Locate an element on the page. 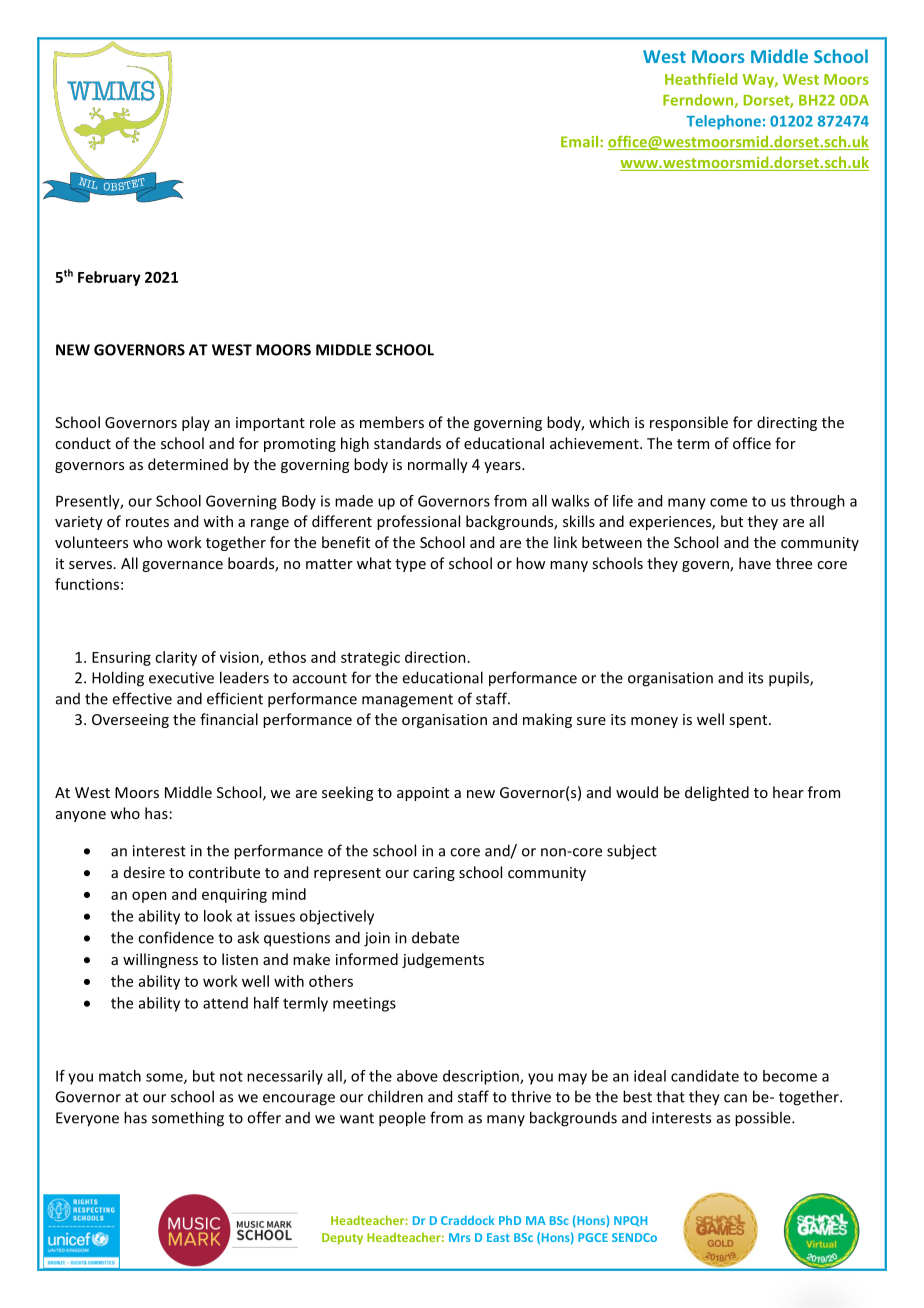 Image resolution: width=924 pixels, height=1308 pixels. desire is located at coordinates (144, 872).
